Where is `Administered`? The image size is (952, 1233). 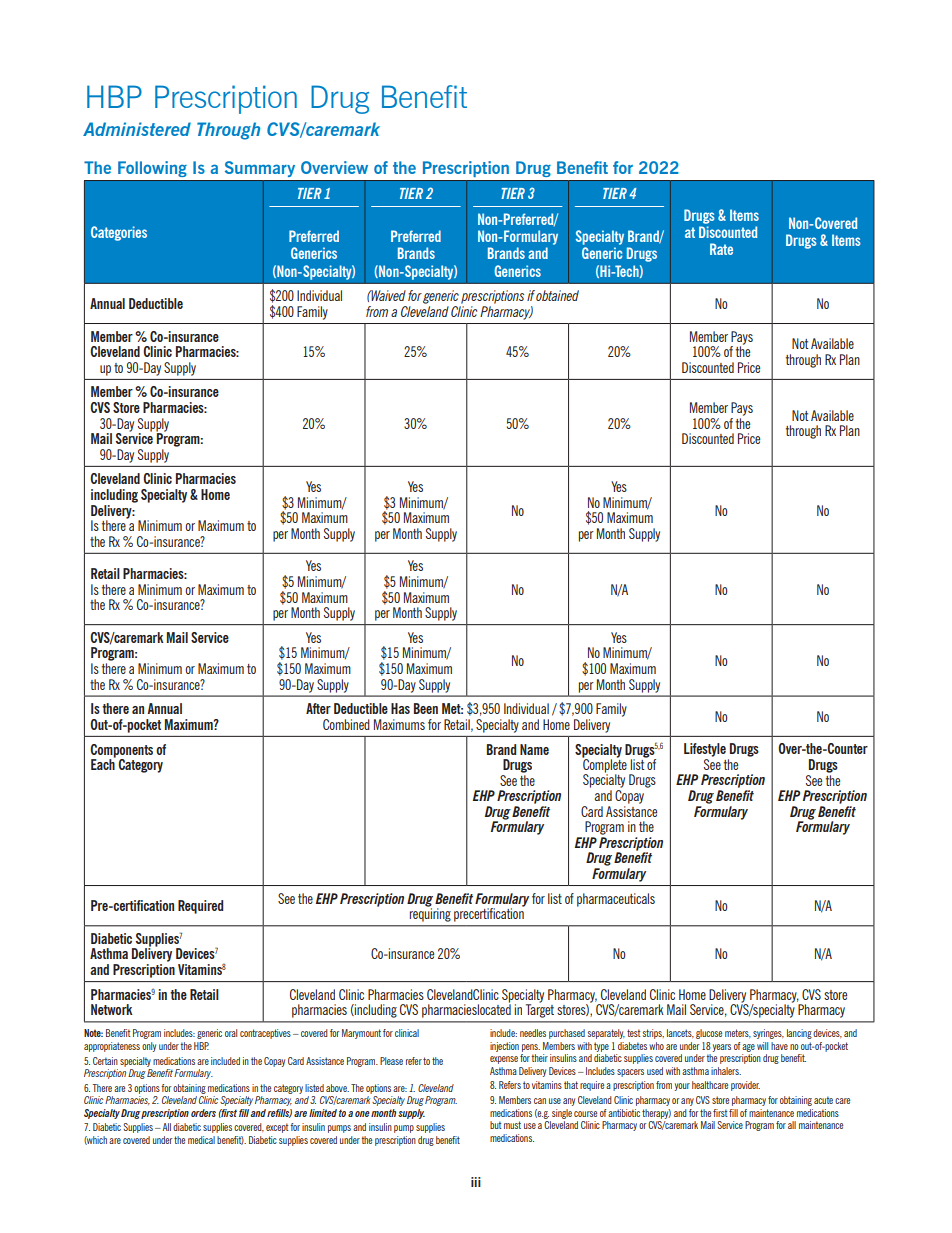 Administered is located at coordinates (137, 129).
